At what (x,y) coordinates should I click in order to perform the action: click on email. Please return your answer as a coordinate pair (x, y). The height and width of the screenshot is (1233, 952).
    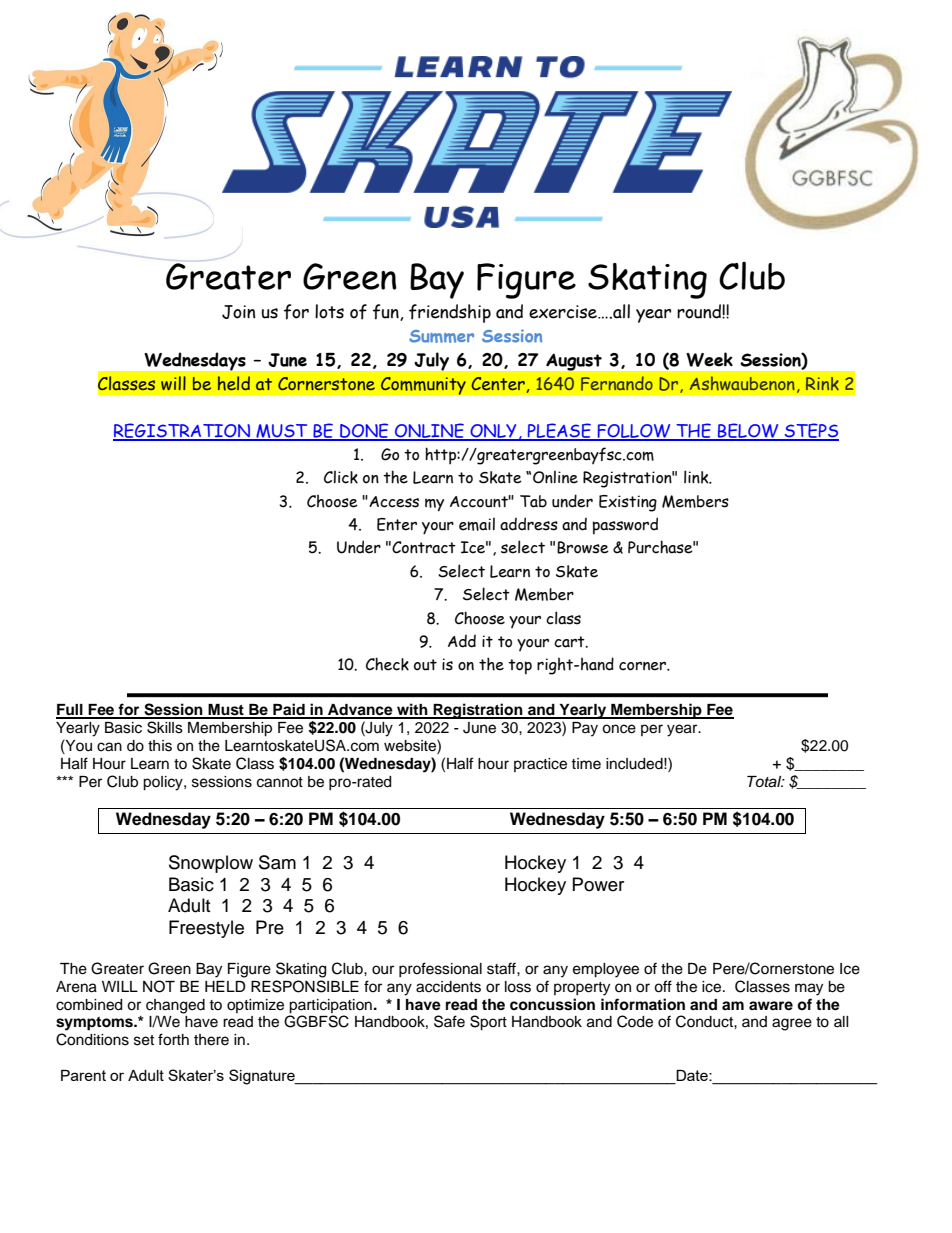
    Looking at the image, I should click on (477, 524).
